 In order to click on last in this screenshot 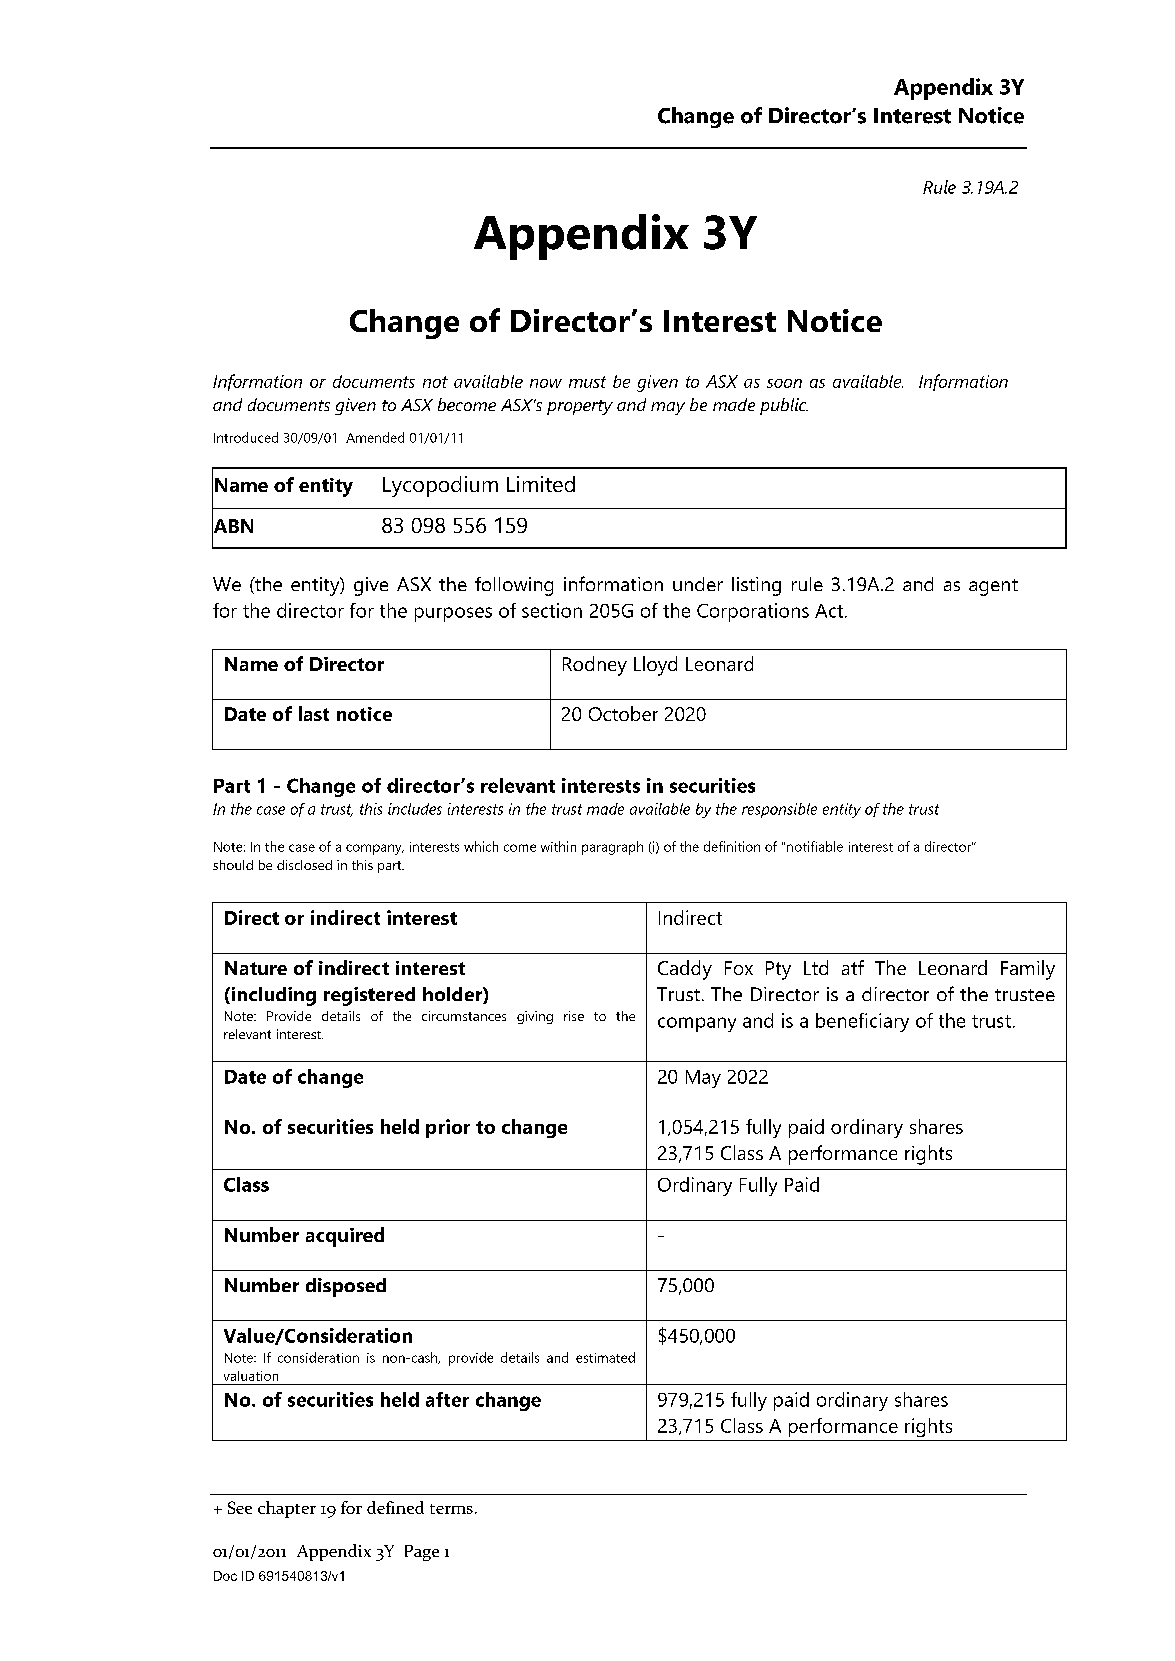, I will do `click(314, 713)`.
